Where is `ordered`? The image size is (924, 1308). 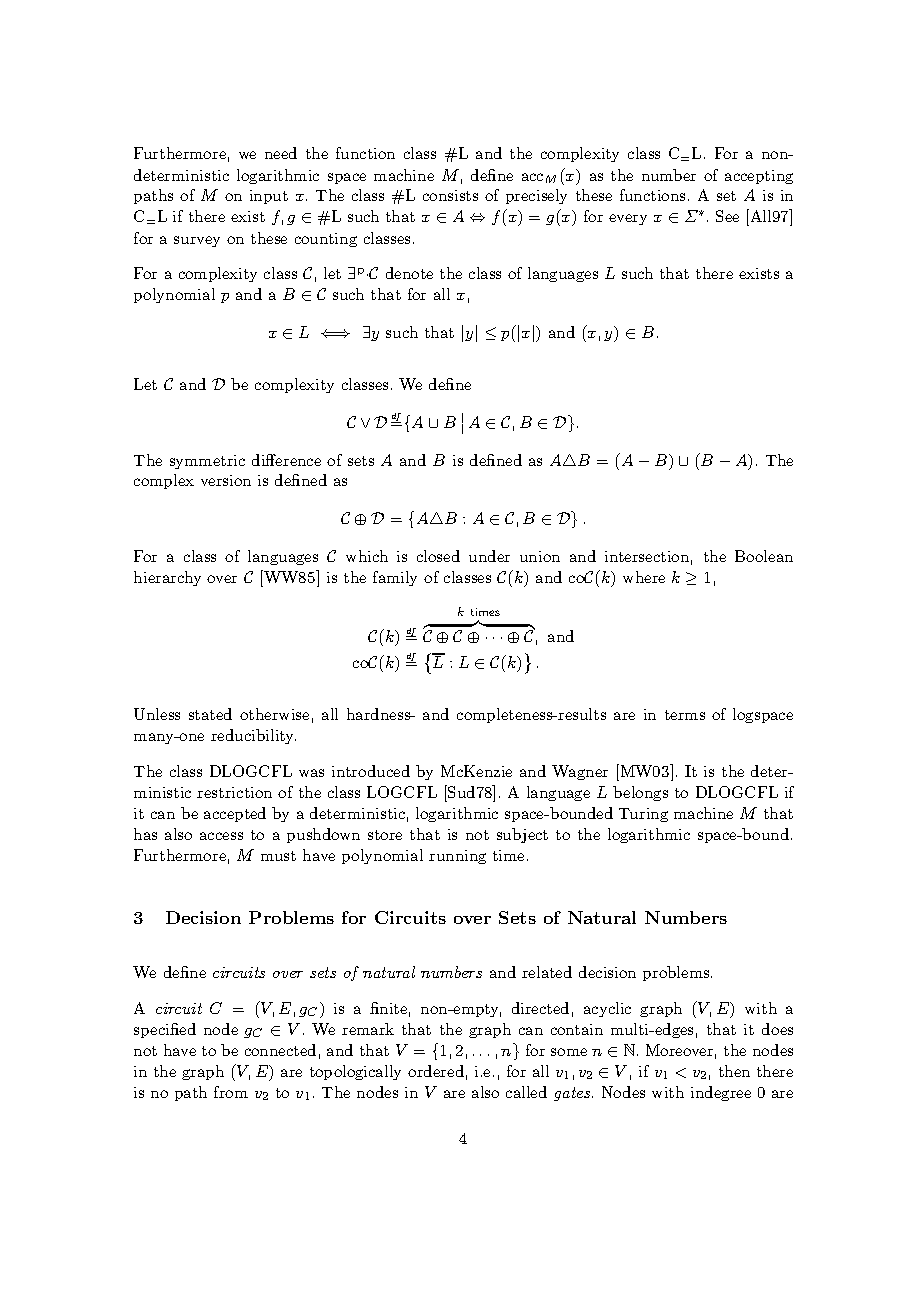
ordered is located at coordinates (436, 1071).
